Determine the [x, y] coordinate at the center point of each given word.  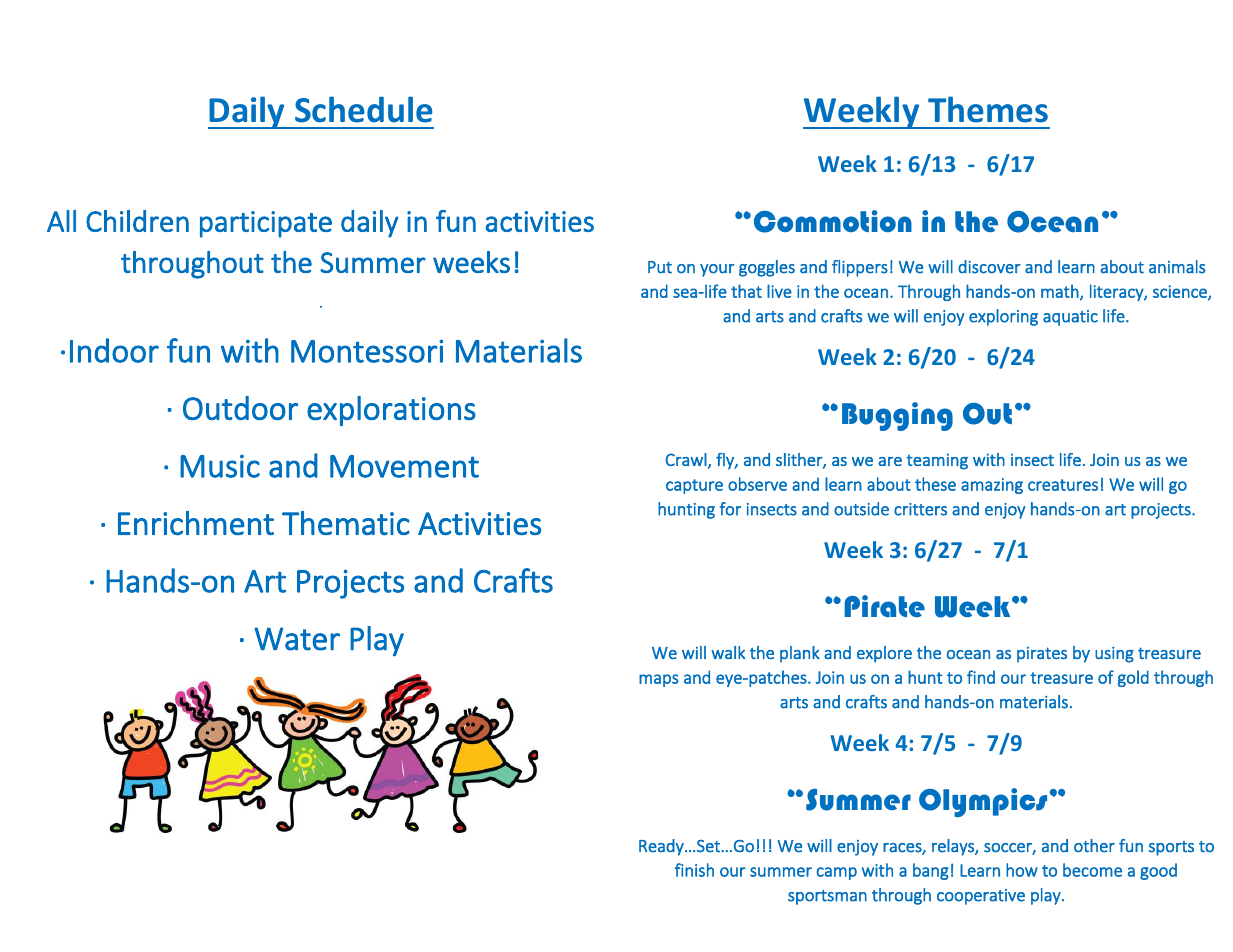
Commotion [833, 221]
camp [836, 873]
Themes [988, 109]
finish [694, 870]
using [1114, 654]
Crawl [686, 459]
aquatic [1070, 318]
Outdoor [240, 408]
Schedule [364, 109]
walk [728, 652]
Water [297, 639]
